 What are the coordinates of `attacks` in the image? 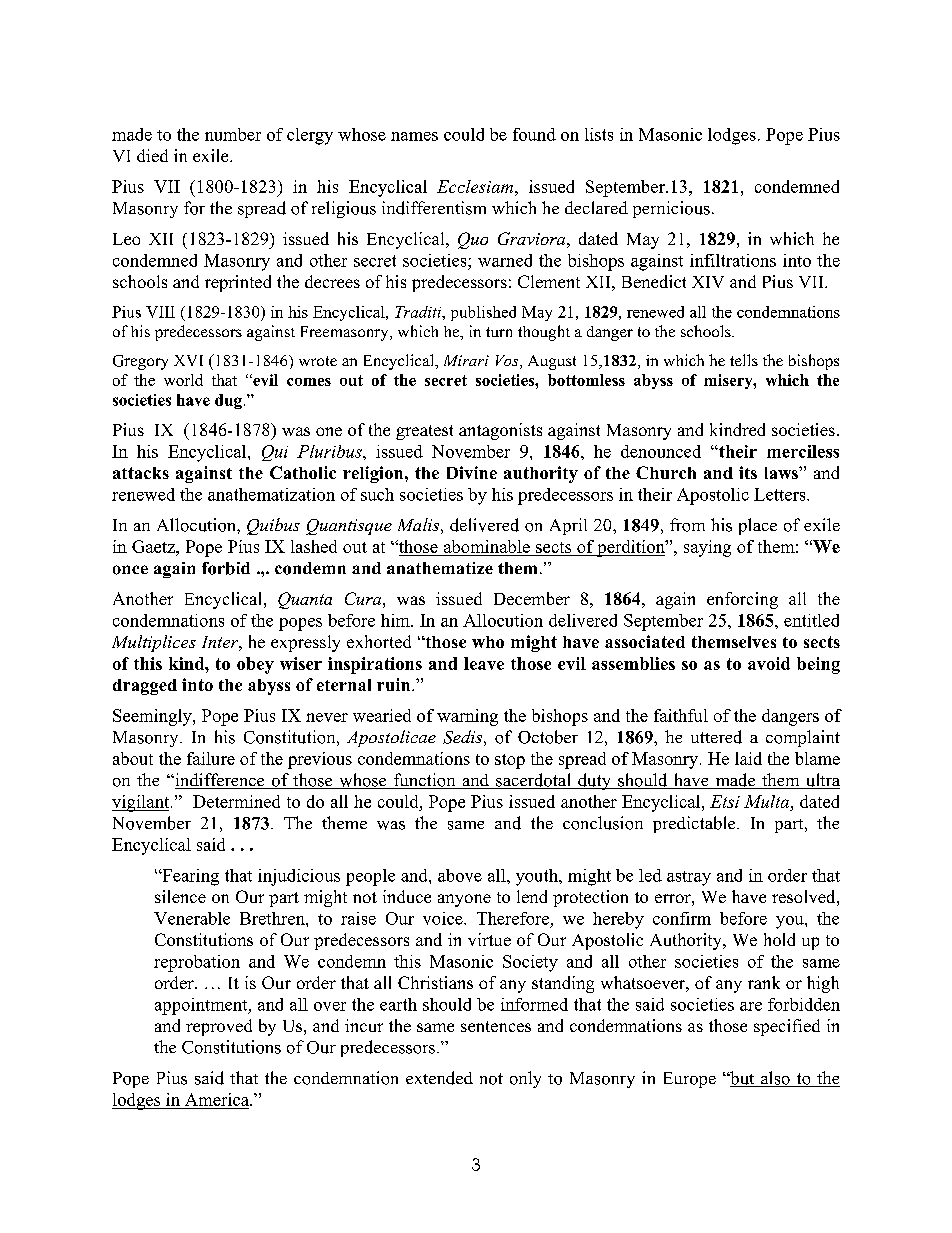 It's located at (141, 473).
